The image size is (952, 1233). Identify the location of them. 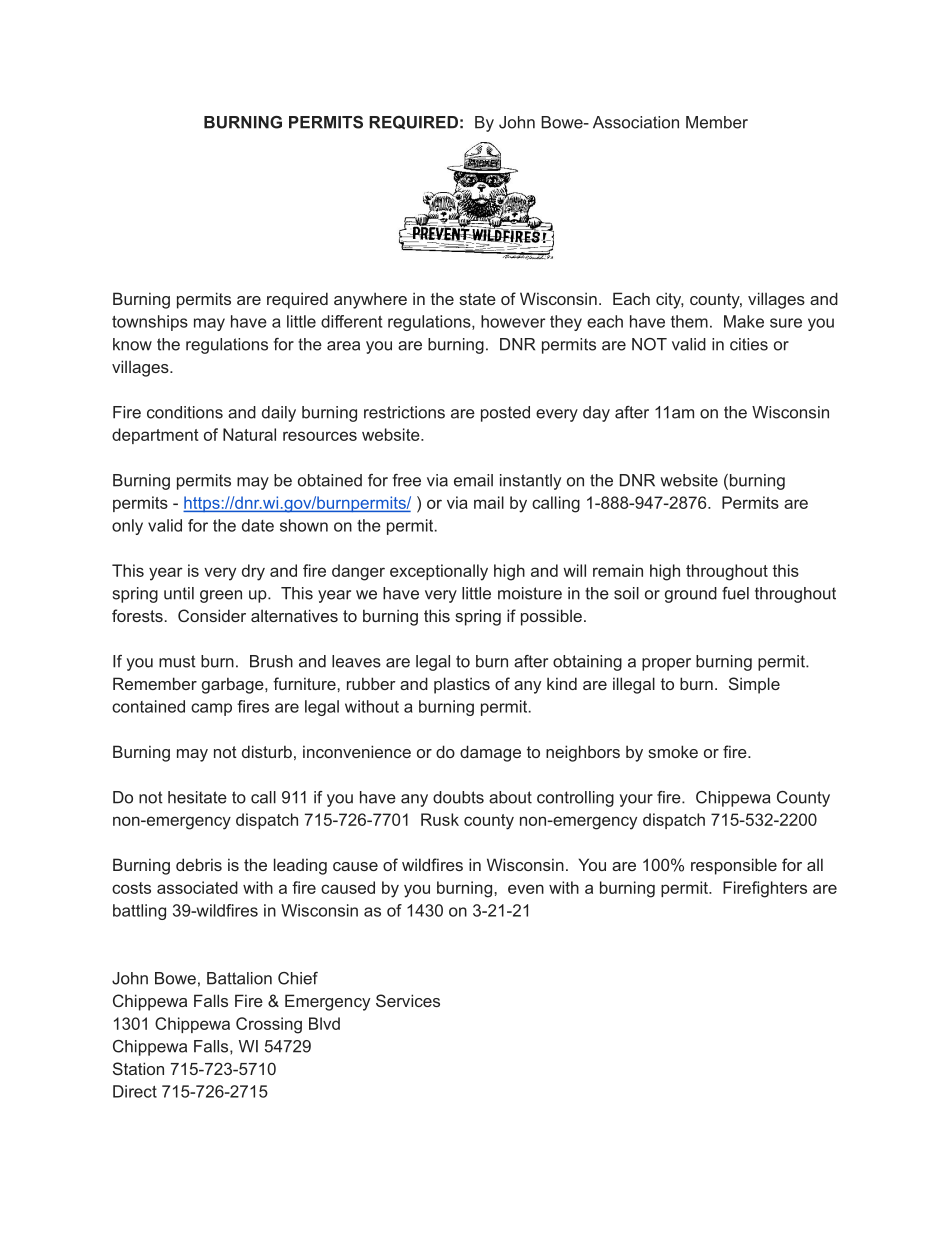
(689, 321).
